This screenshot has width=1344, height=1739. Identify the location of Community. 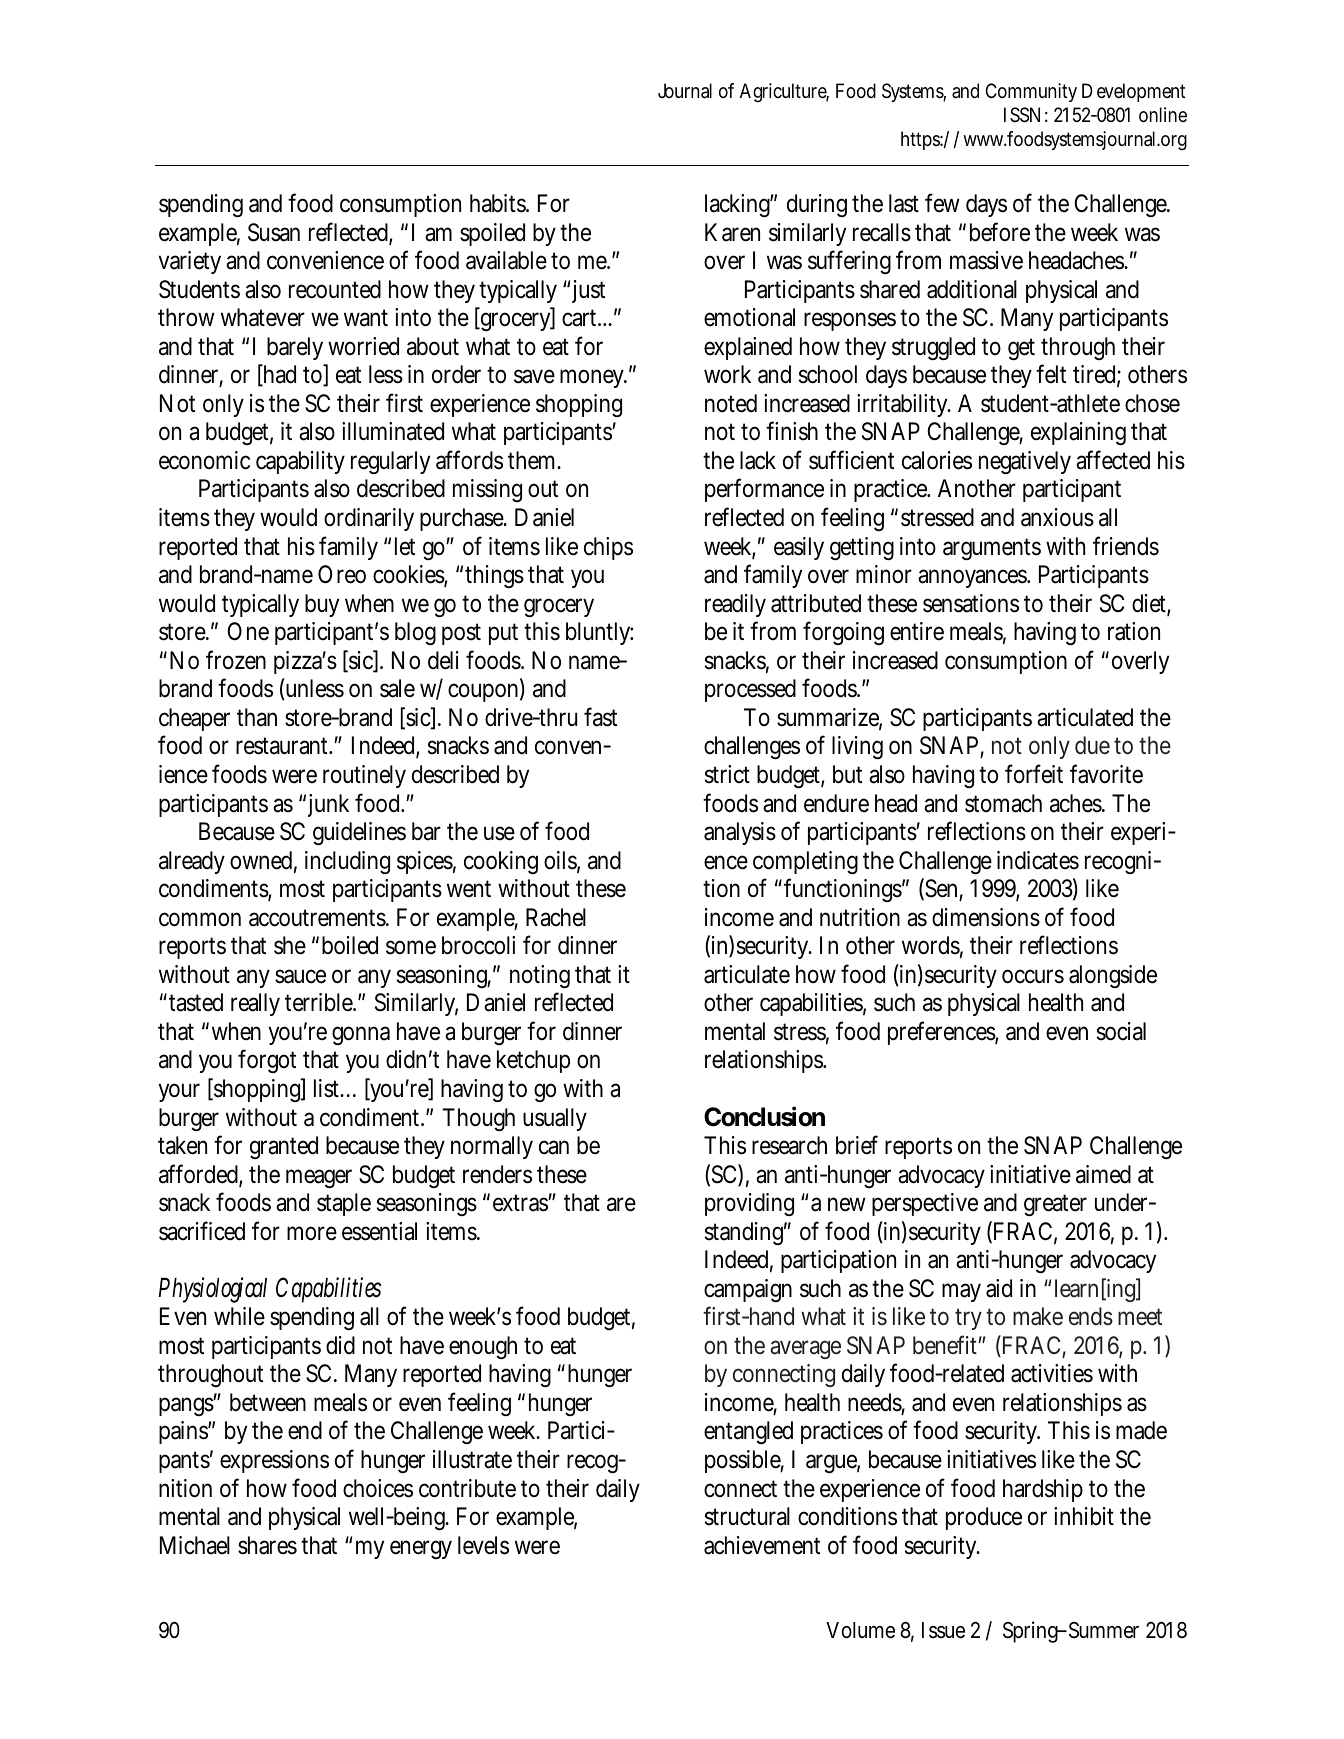
(1031, 92).
